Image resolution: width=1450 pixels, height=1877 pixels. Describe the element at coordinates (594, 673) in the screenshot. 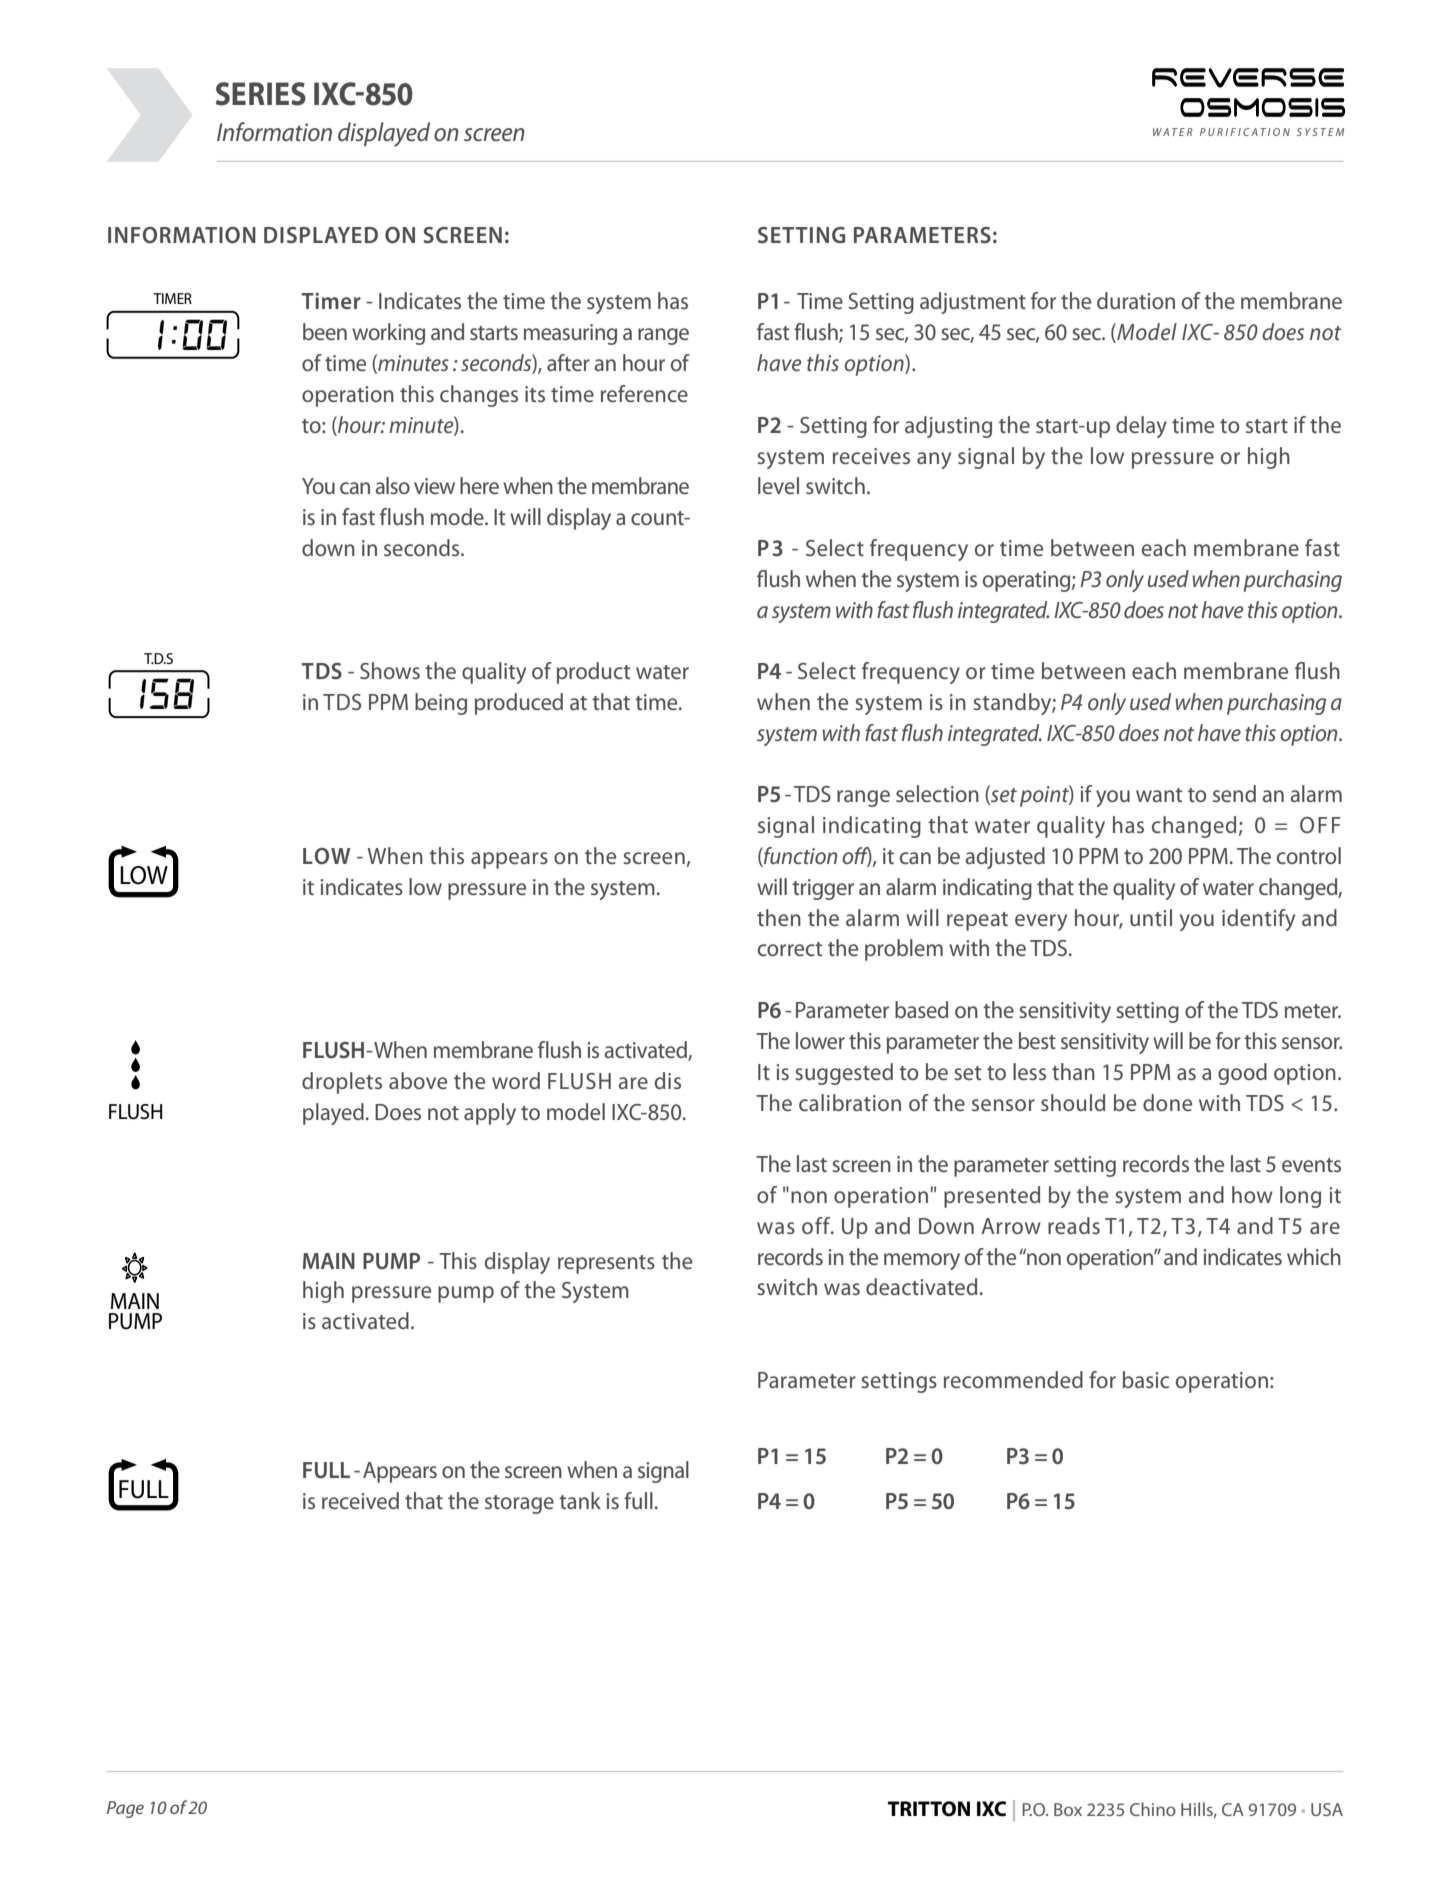

I see `product` at that location.
